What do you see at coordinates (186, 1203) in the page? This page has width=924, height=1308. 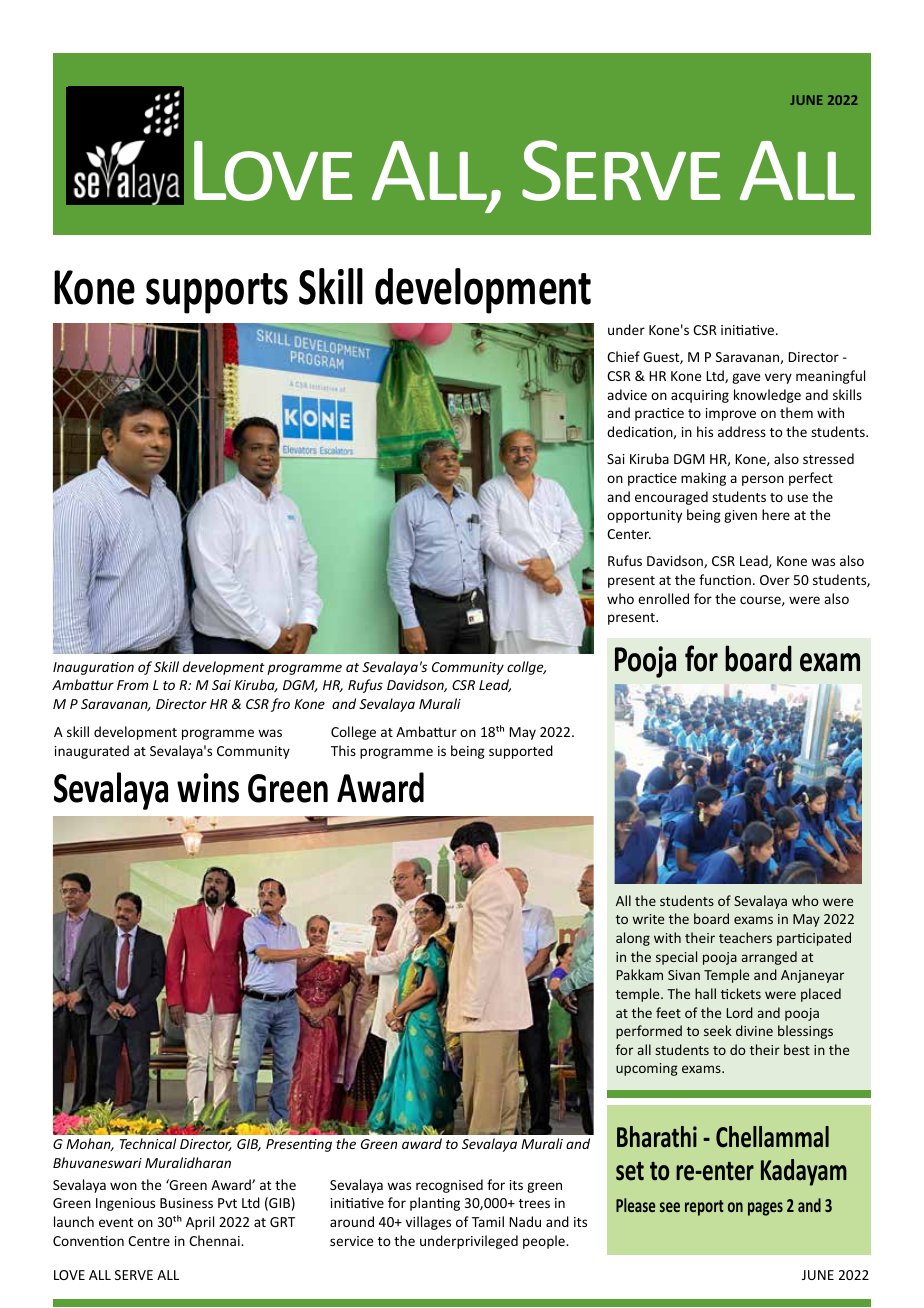 I see `Business` at bounding box center [186, 1203].
